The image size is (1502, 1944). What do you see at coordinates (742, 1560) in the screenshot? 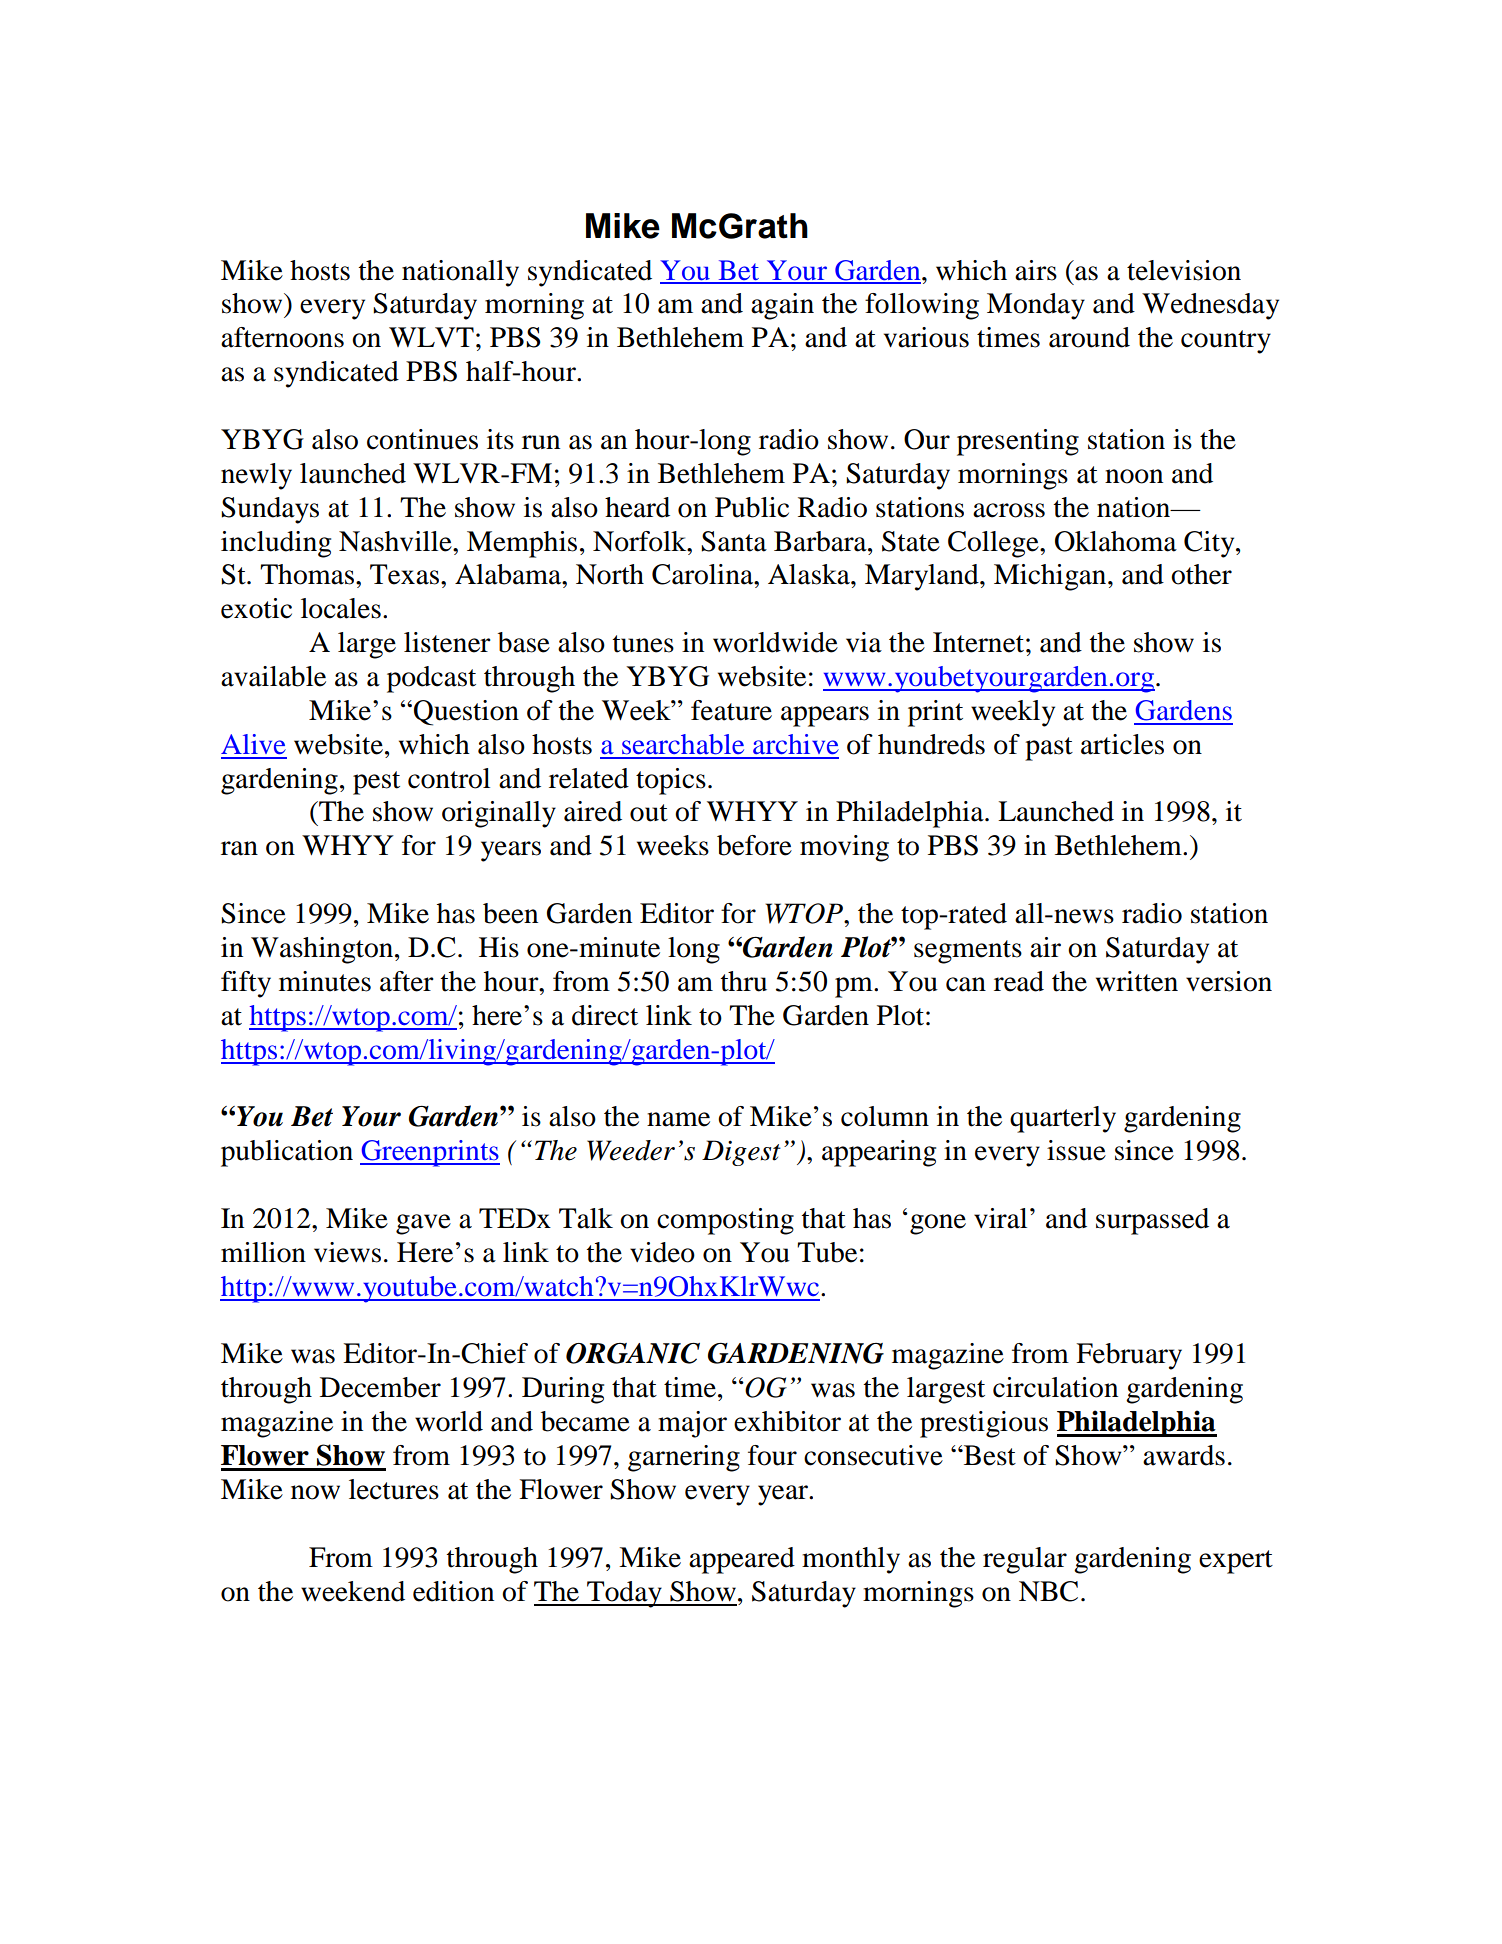
I see `appeared` at bounding box center [742, 1560].
